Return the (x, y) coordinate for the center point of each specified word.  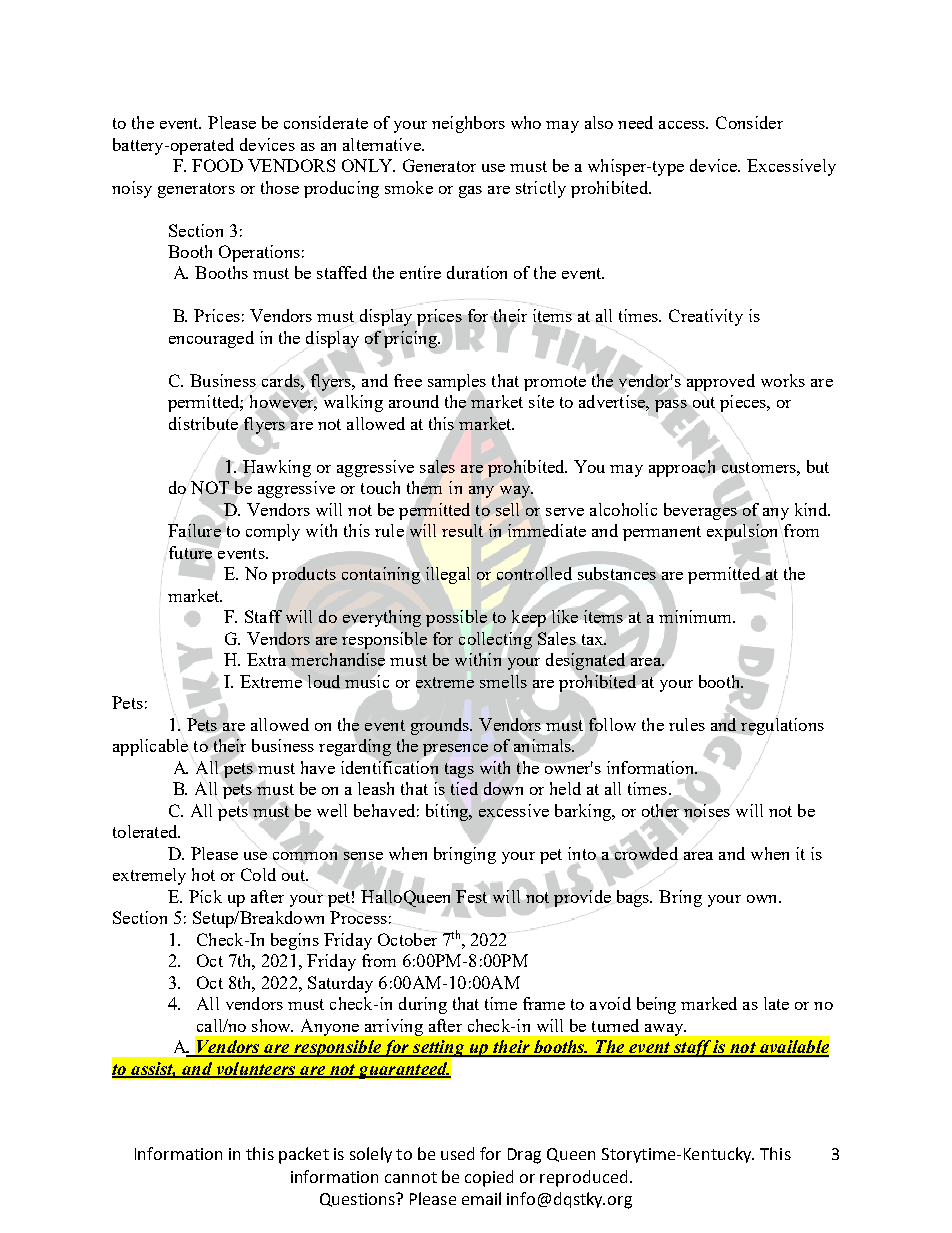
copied (489, 1178)
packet (304, 1155)
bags (634, 898)
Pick (205, 896)
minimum (697, 617)
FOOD (217, 165)
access (683, 125)
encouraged (211, 339)
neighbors (468, 124)
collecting (496, 640)
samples (457, 384)
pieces (744, 403)
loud (324, 681)
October (407, 938)
